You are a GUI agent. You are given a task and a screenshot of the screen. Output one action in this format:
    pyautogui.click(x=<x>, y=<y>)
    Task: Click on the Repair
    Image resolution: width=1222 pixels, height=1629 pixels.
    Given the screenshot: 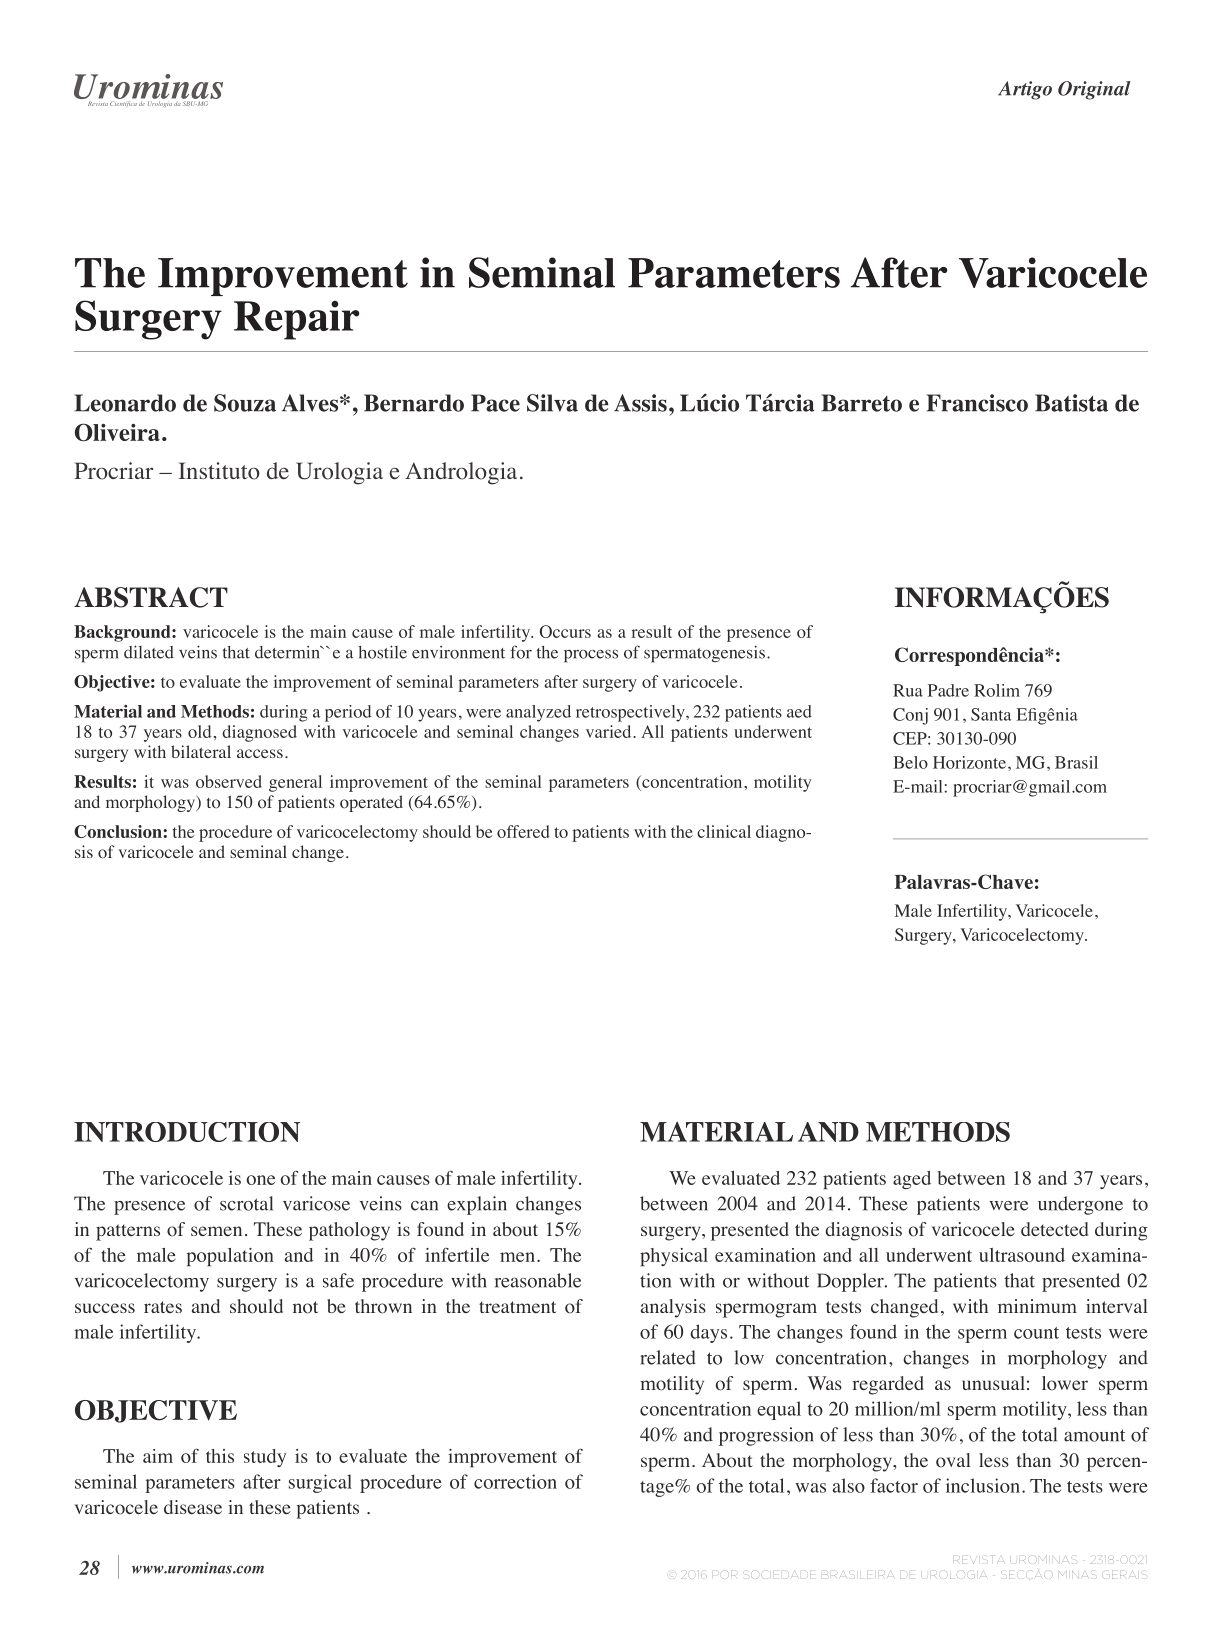 What is the action you would take?
    pyautogui.click(x=296, y=320)
